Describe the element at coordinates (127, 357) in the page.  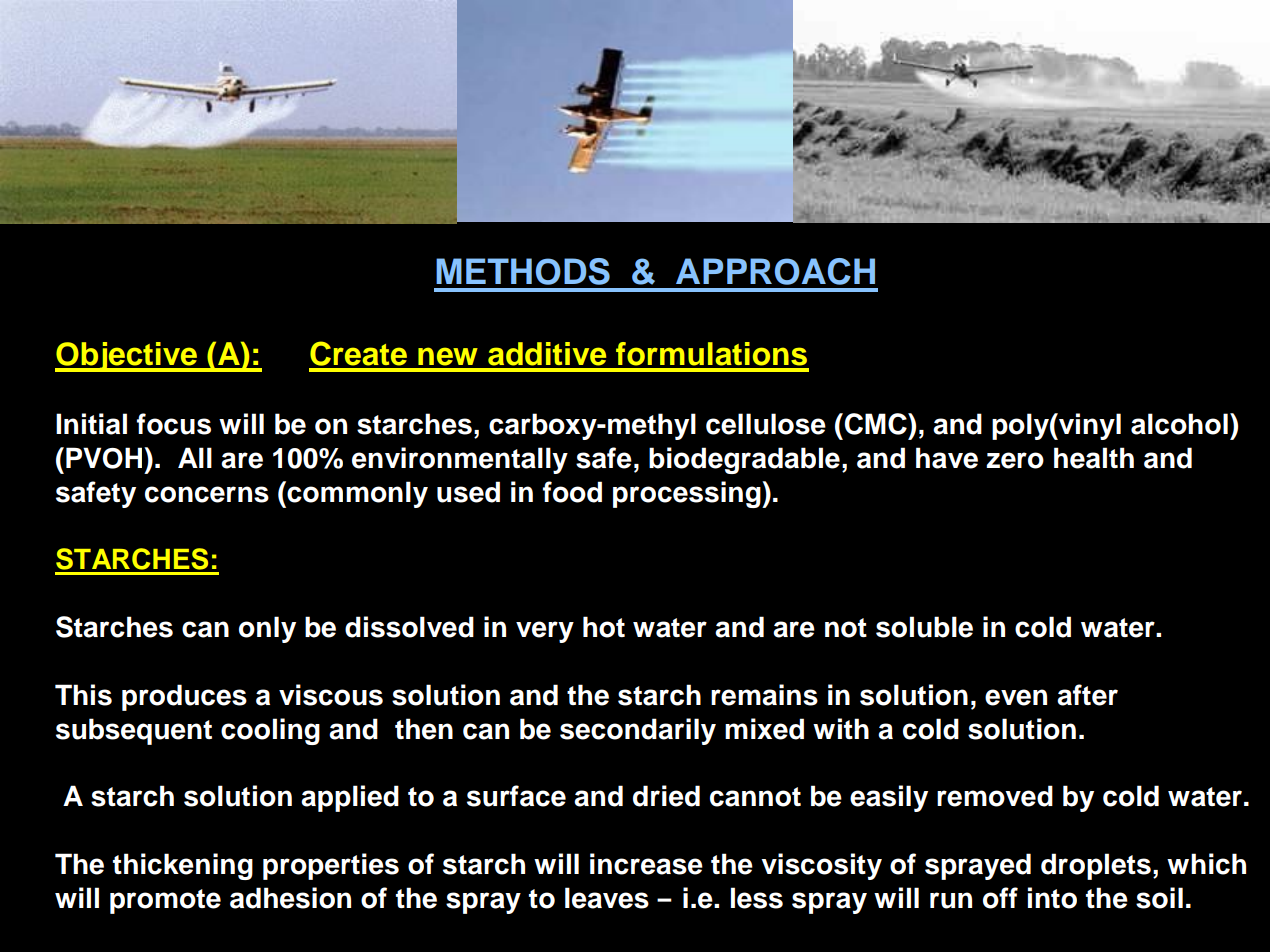
I see `Objective` at that location.
